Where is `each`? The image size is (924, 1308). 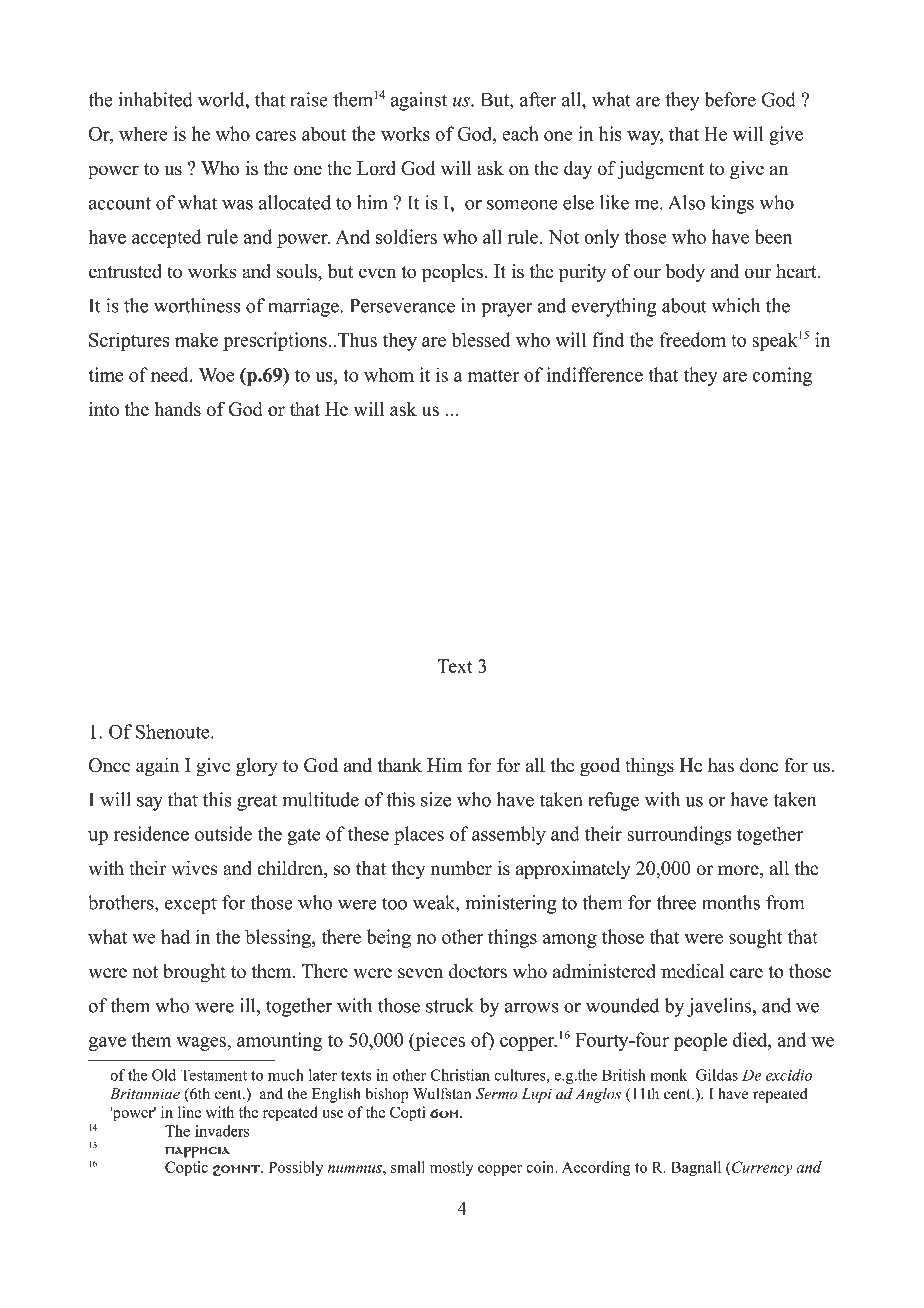 each is located at coordinates (520, 133).
